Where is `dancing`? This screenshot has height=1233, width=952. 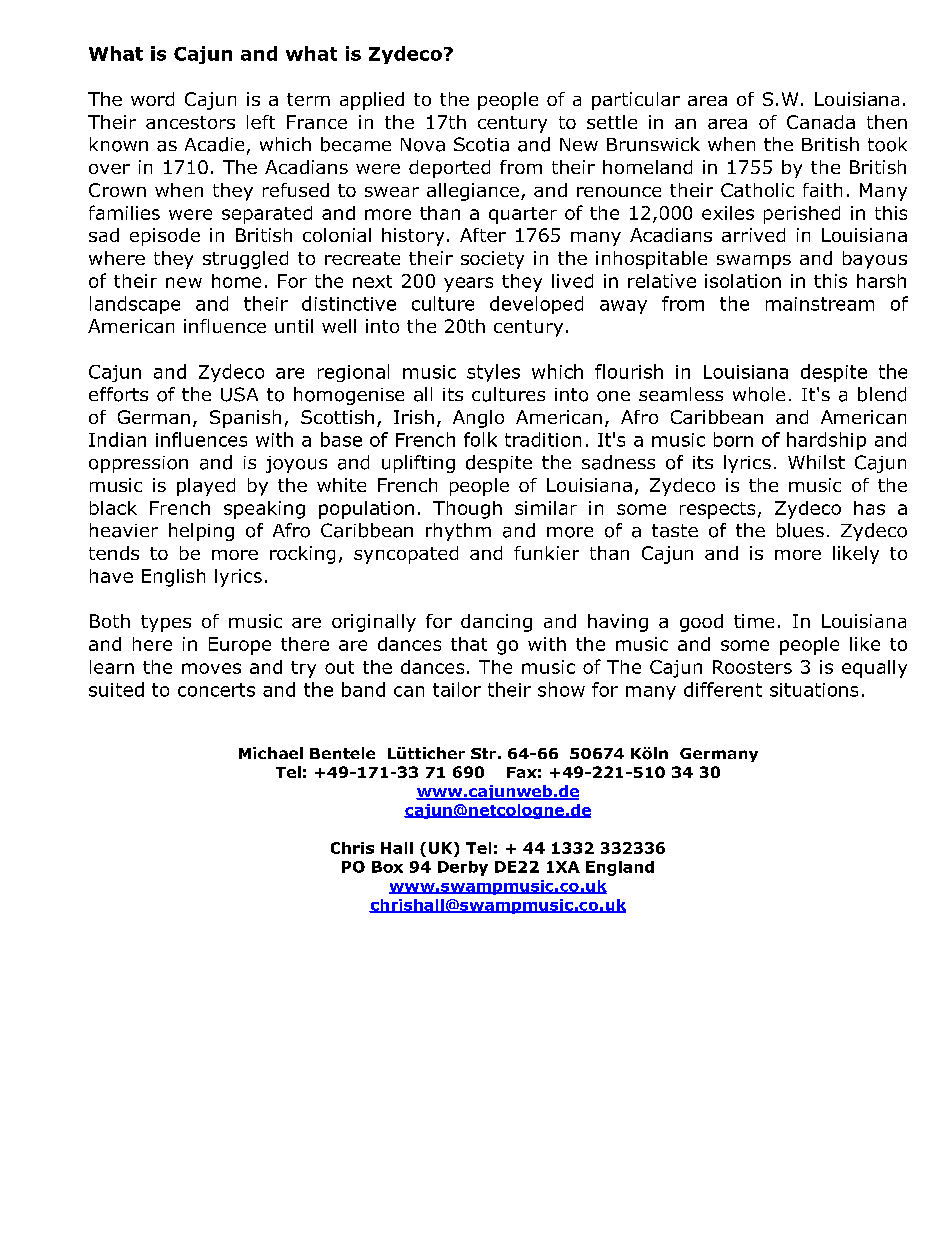 dancing is located at coordinates (496, 623).
